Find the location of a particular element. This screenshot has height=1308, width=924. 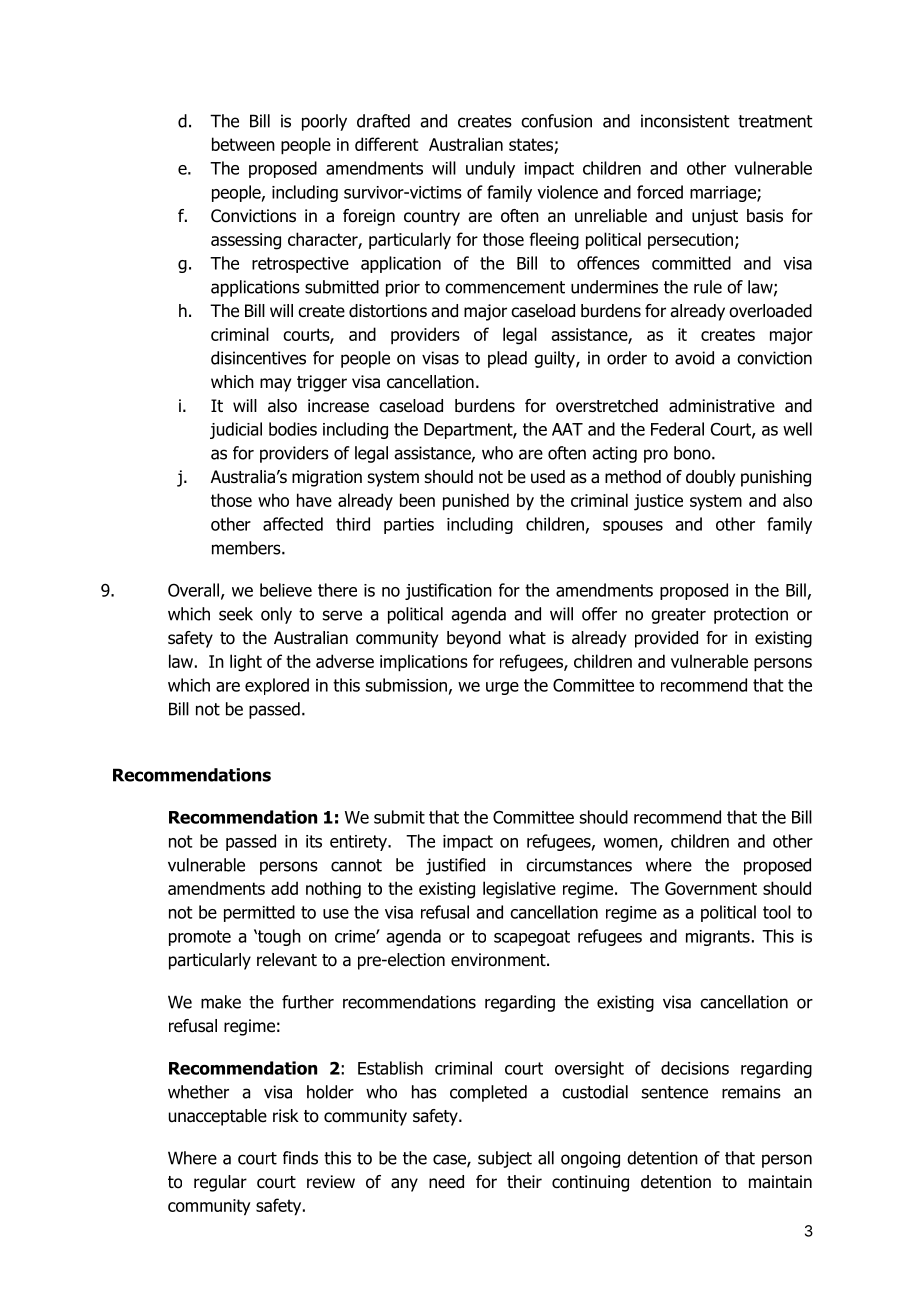

between is located at coordinates (243, 144).
